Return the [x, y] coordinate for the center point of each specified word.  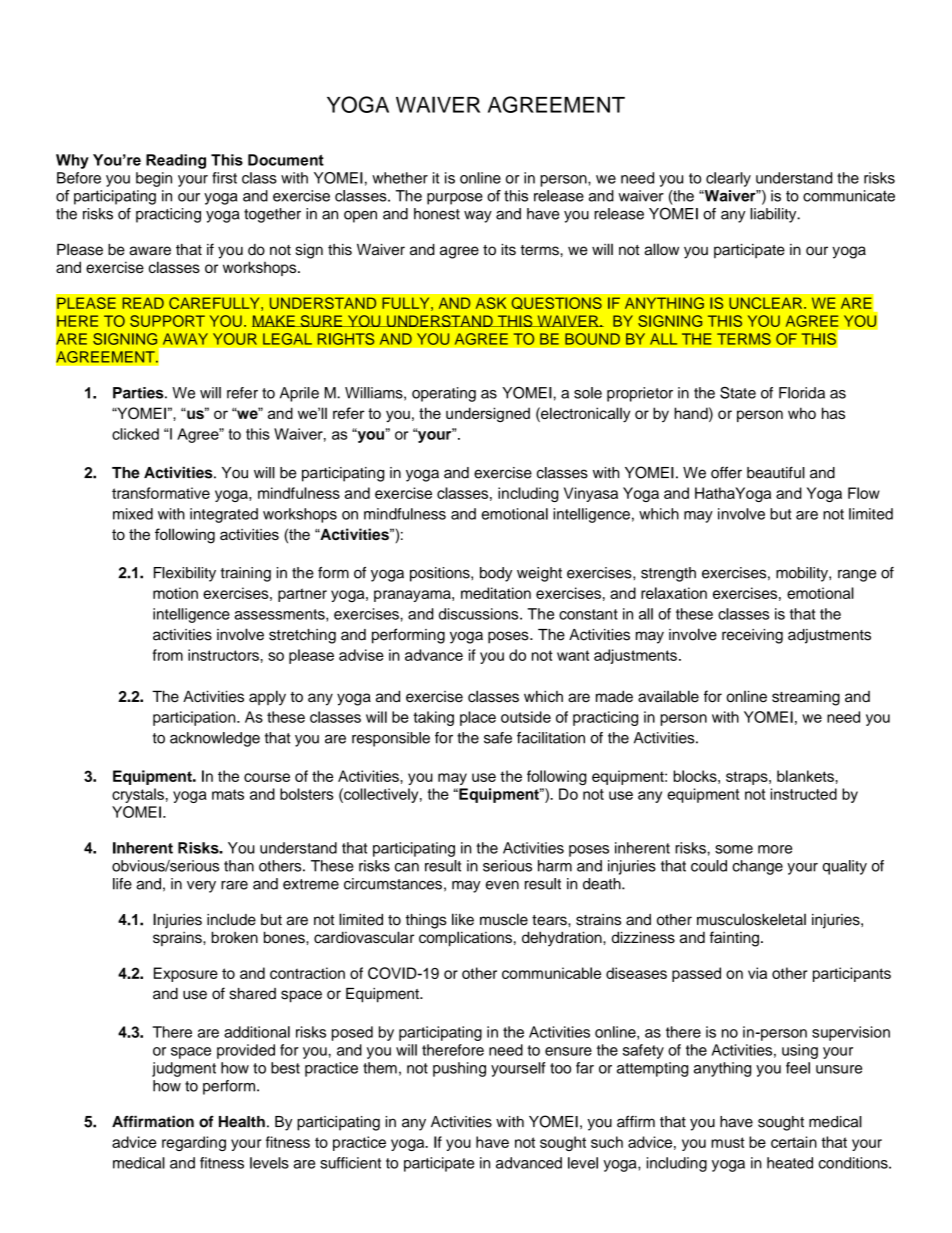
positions [441, 574]
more [775, 849]
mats [228, 794]
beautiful [776, 472]
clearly [728, 179]
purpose [455, 199]
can [407, 867]
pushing [459, 1069]
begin [154, 179]
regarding [194, 1143]
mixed [133, 514]
